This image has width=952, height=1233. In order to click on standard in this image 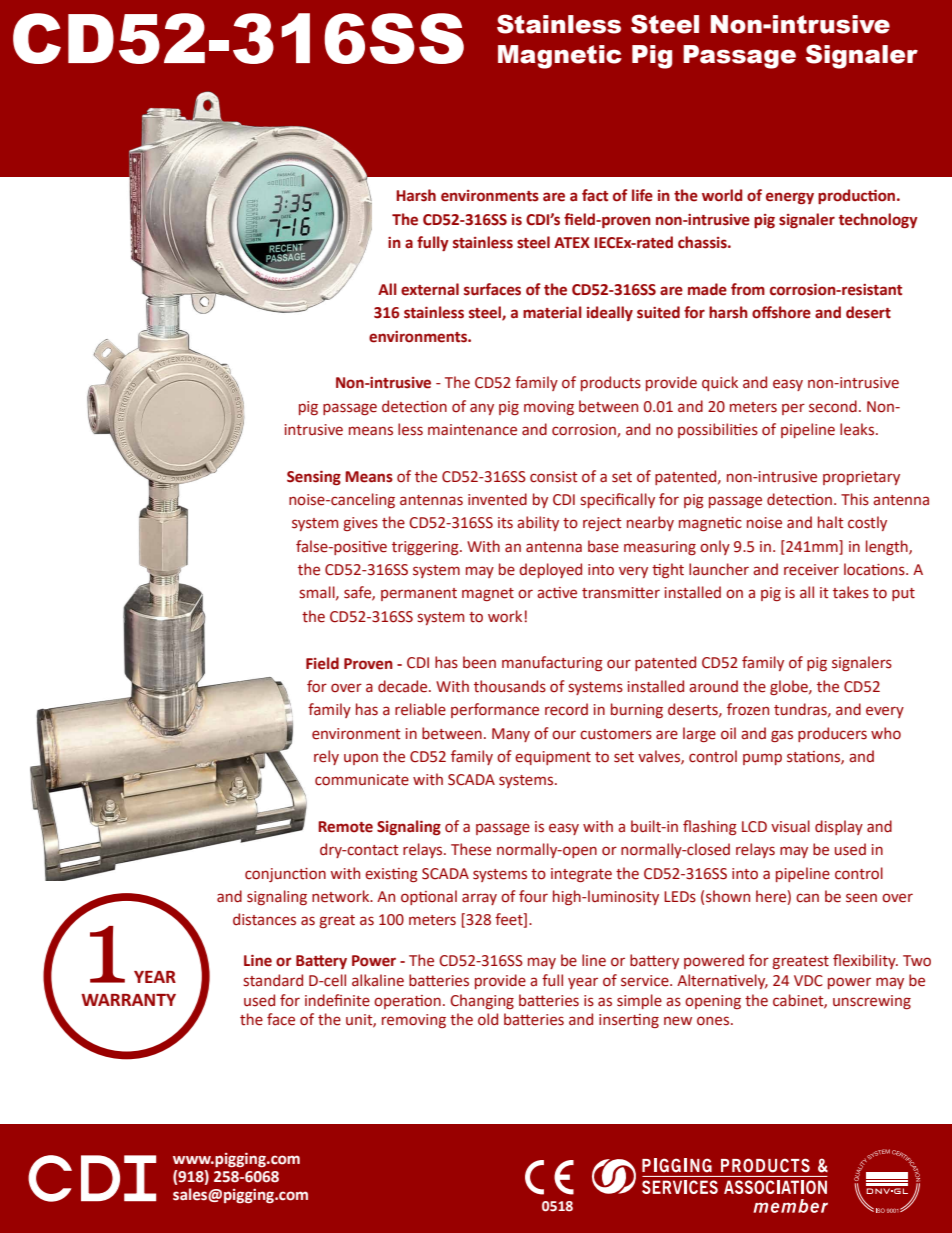, I will do `click(273, 980)`.
